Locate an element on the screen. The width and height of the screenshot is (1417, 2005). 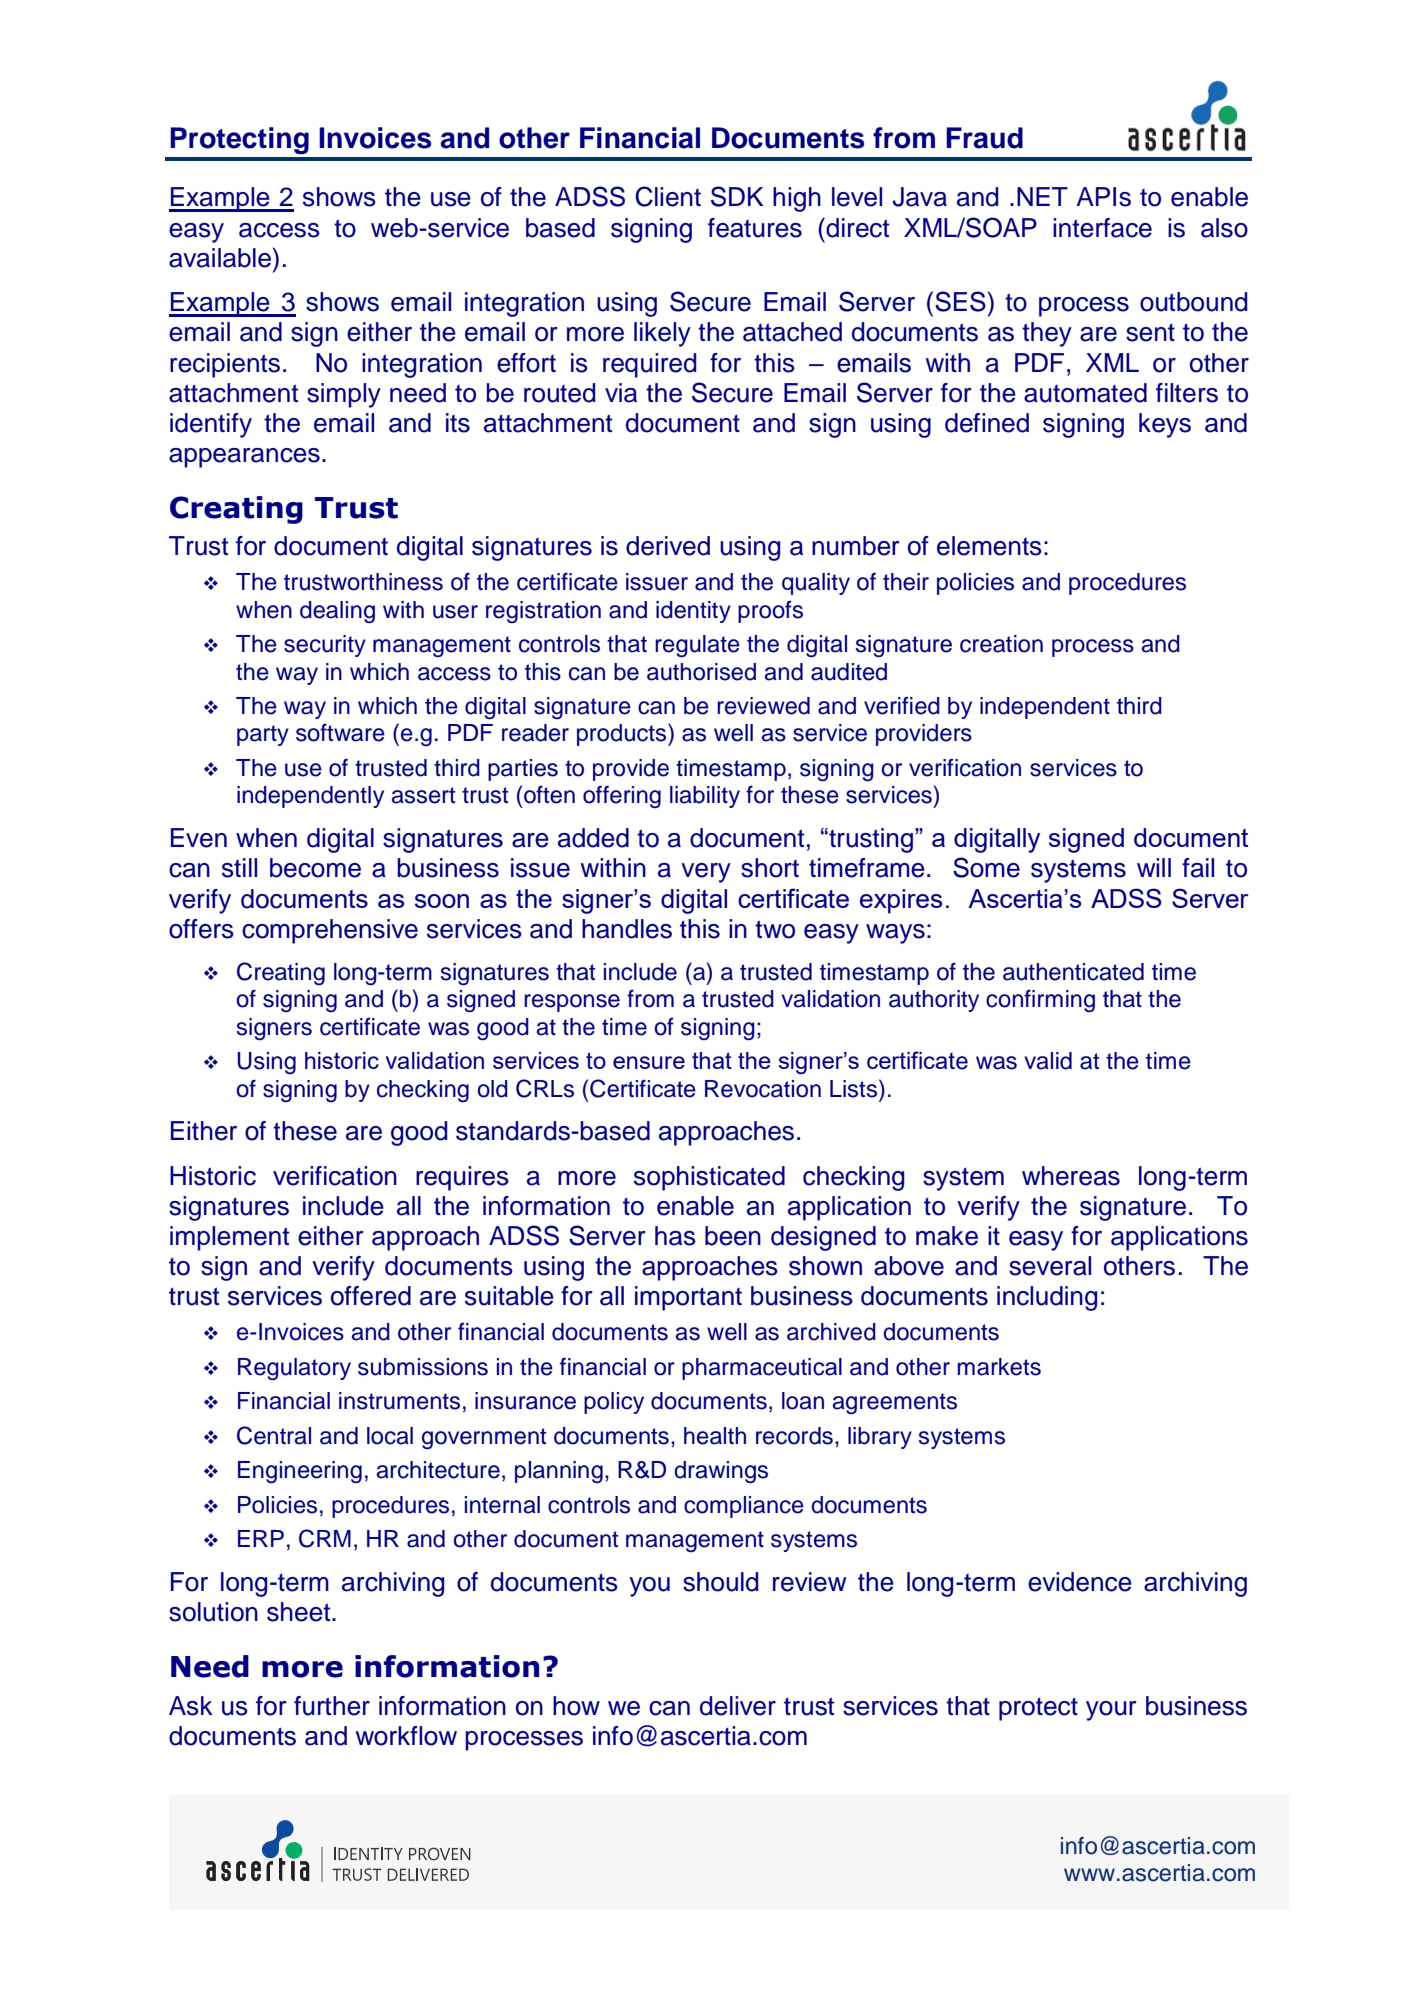
offered is located at coordinates (371, 1296).
